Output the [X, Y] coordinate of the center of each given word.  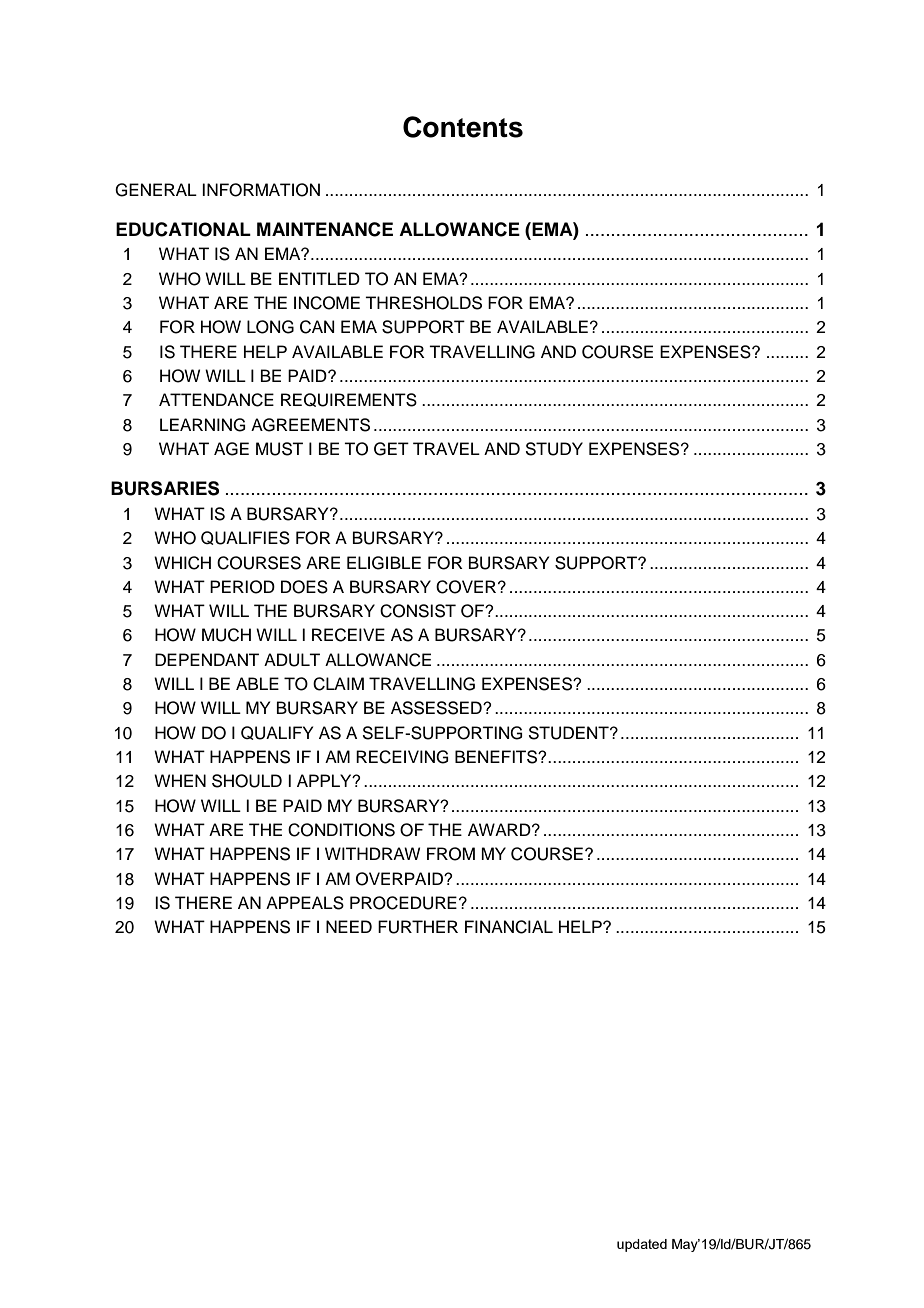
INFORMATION [261, 190]
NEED [349, 926]
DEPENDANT [207, 659]
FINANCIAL [509, 927]
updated [642, 1245]
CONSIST [418, 611]
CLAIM [338, 684]
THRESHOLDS [423, 303]
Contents [463, 127]
